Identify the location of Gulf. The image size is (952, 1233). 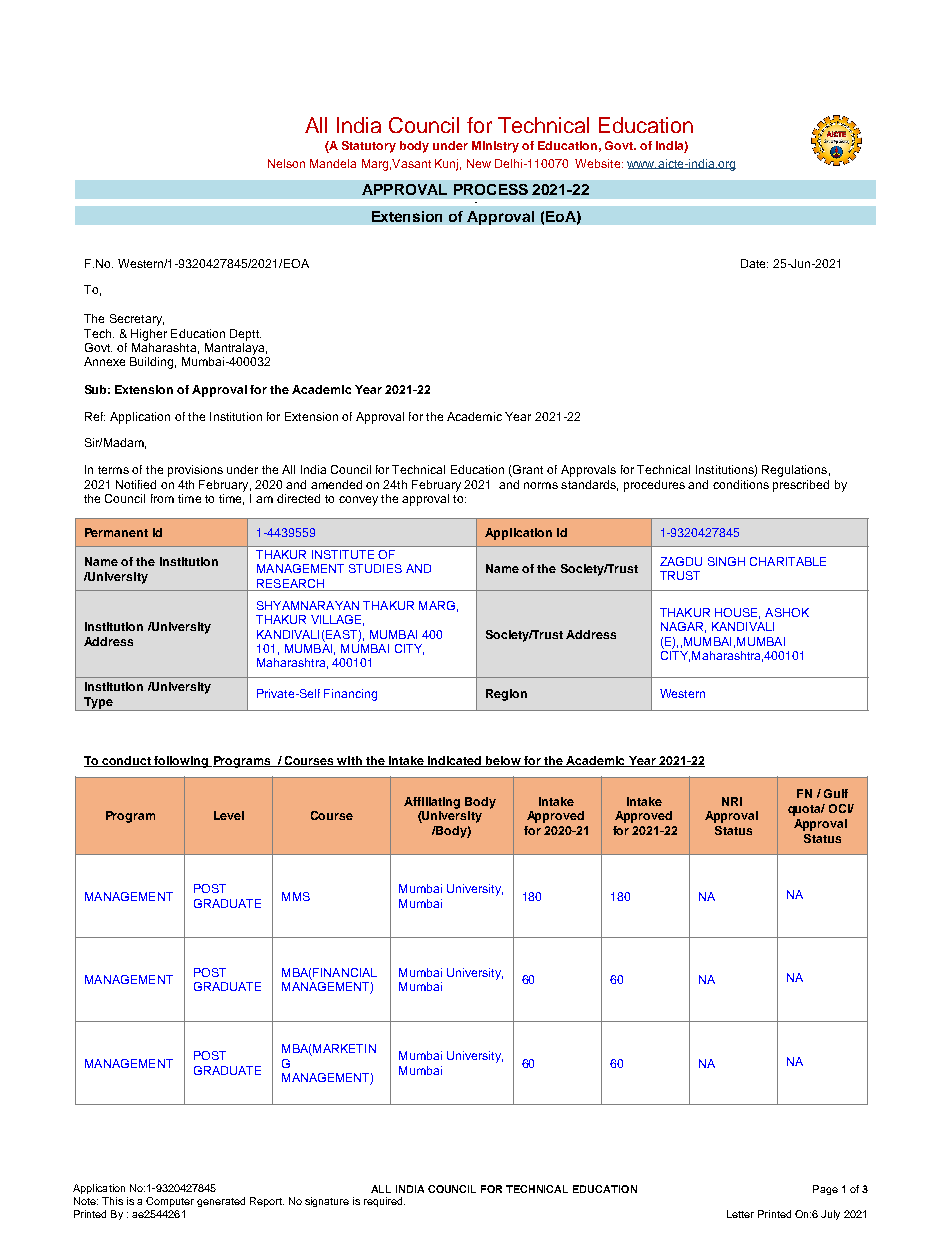
(836, 793).
